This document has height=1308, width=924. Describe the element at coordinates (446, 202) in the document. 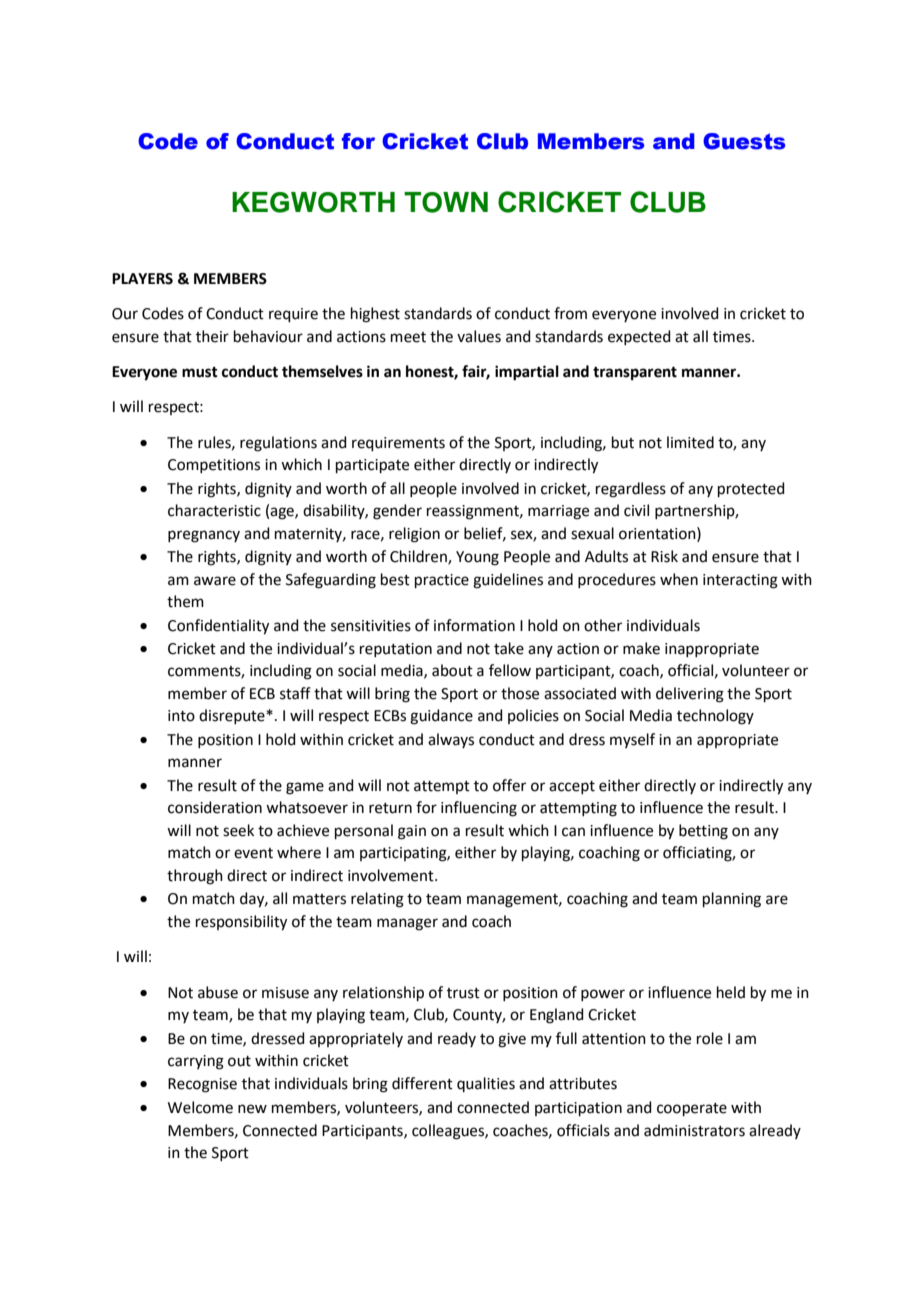

I see `TOWN` at that location.
